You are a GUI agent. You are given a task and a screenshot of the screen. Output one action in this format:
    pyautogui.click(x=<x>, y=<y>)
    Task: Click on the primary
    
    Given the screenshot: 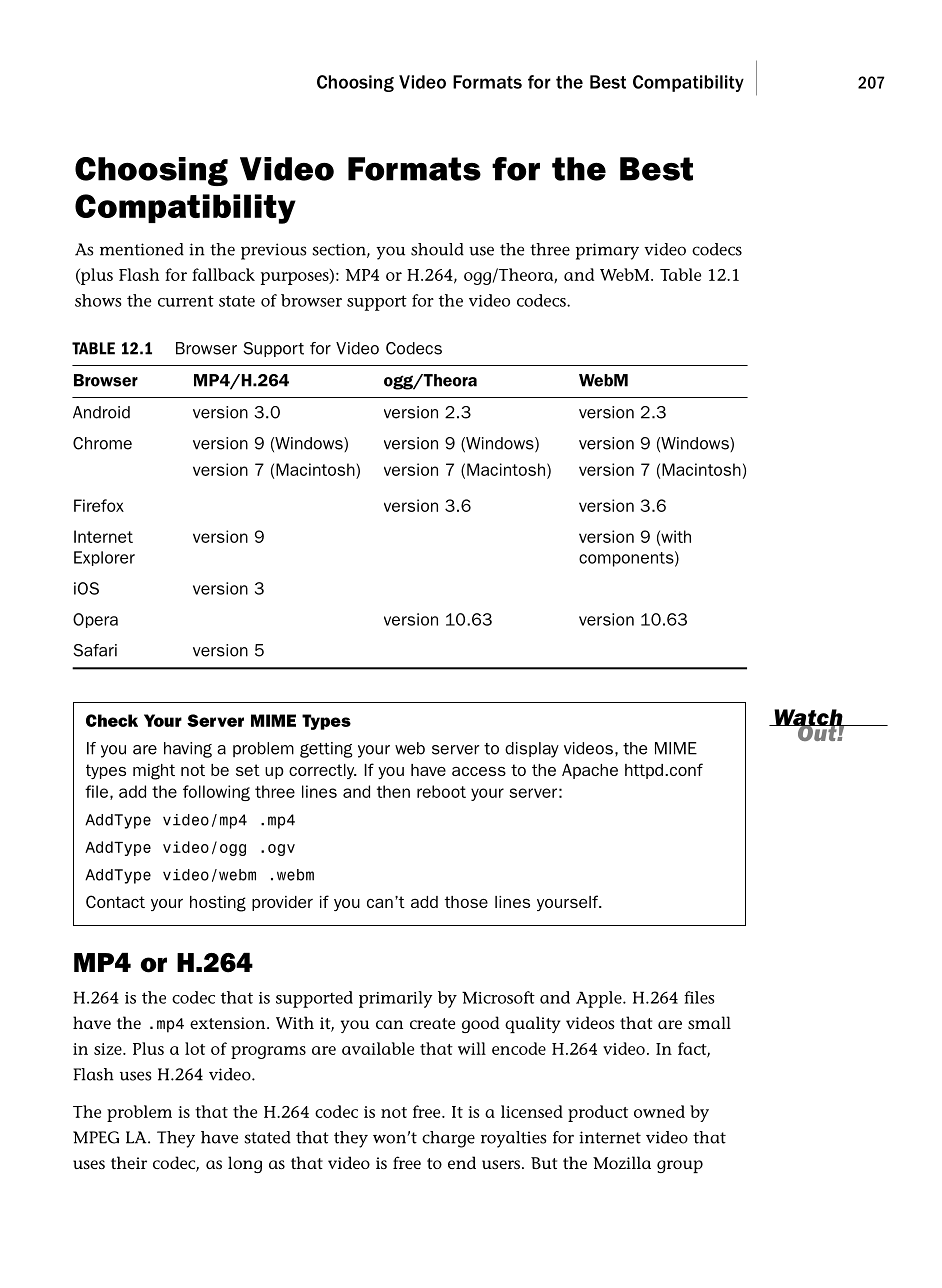 What is the action you would take?
    pyautogui.click(x=607, y=251)
